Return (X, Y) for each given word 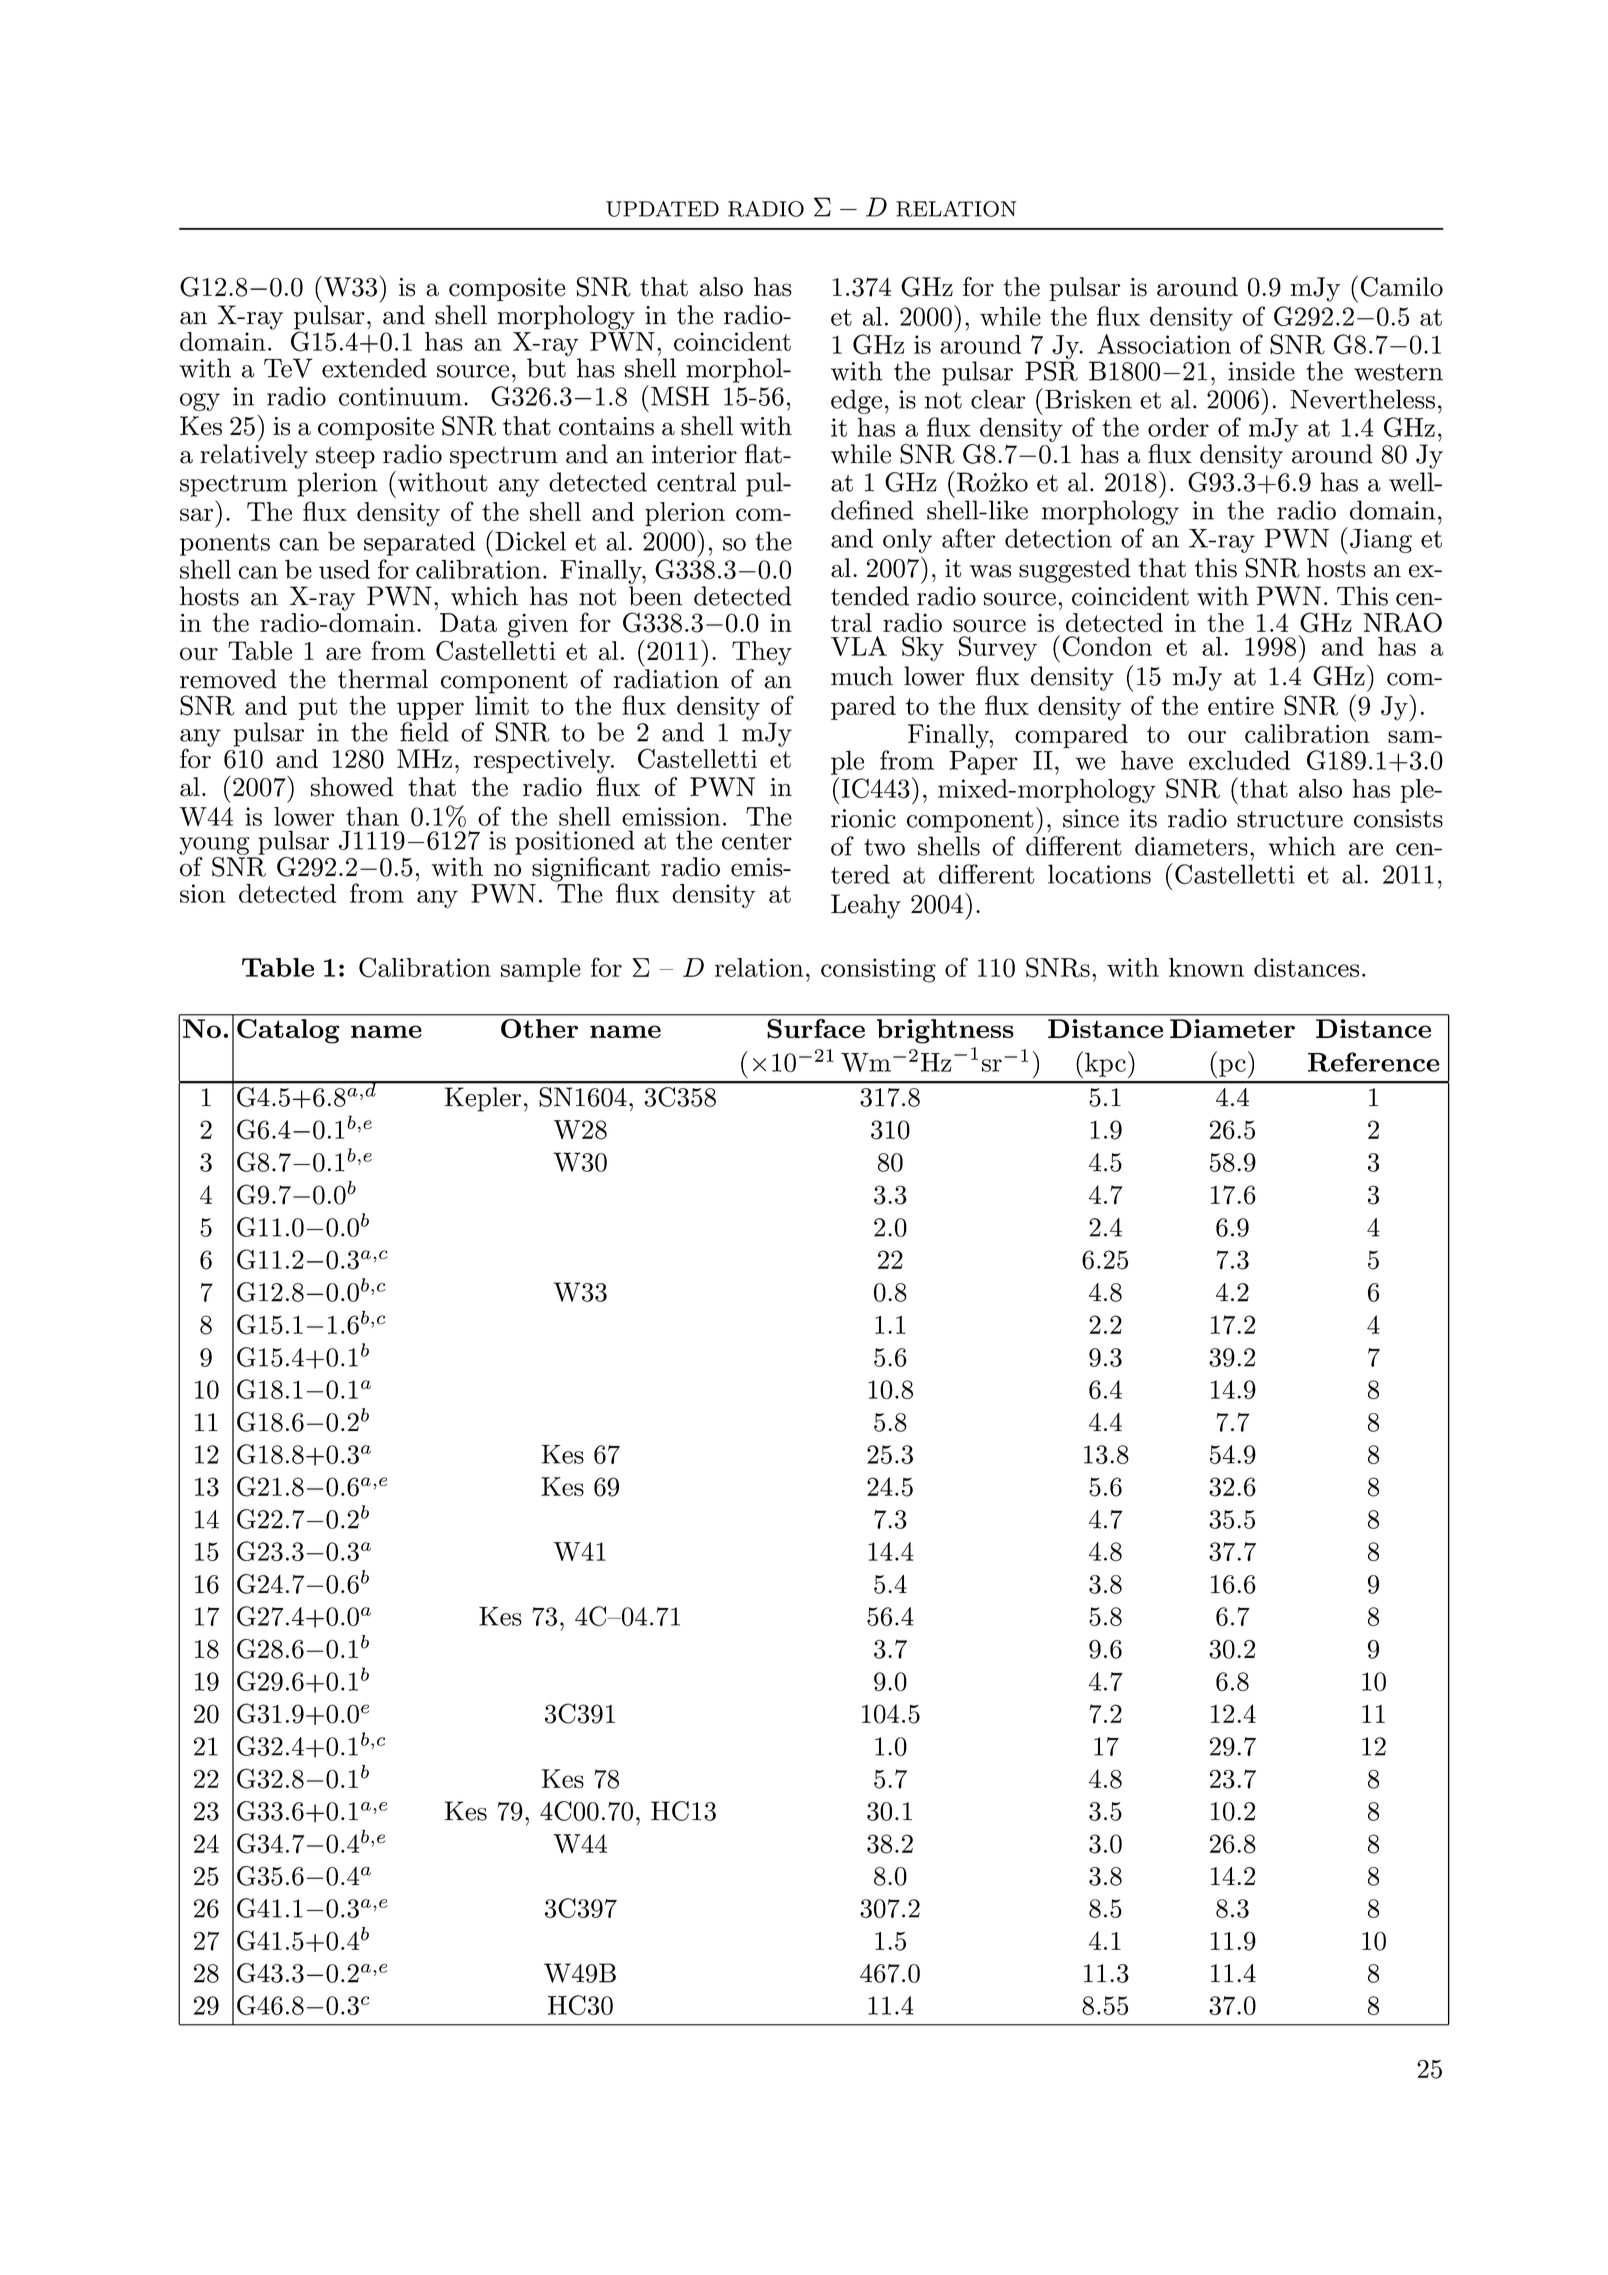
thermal (383, 679)
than (372, 816)
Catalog (288, 1031)
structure (1290, 819)
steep (345, 457)
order (1178, 427)
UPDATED (662, 209)
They (762, 653)
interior (694, 454)
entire (1241, 705)
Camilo (1402, 287)
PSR (1051, 371)
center (757, 841)
